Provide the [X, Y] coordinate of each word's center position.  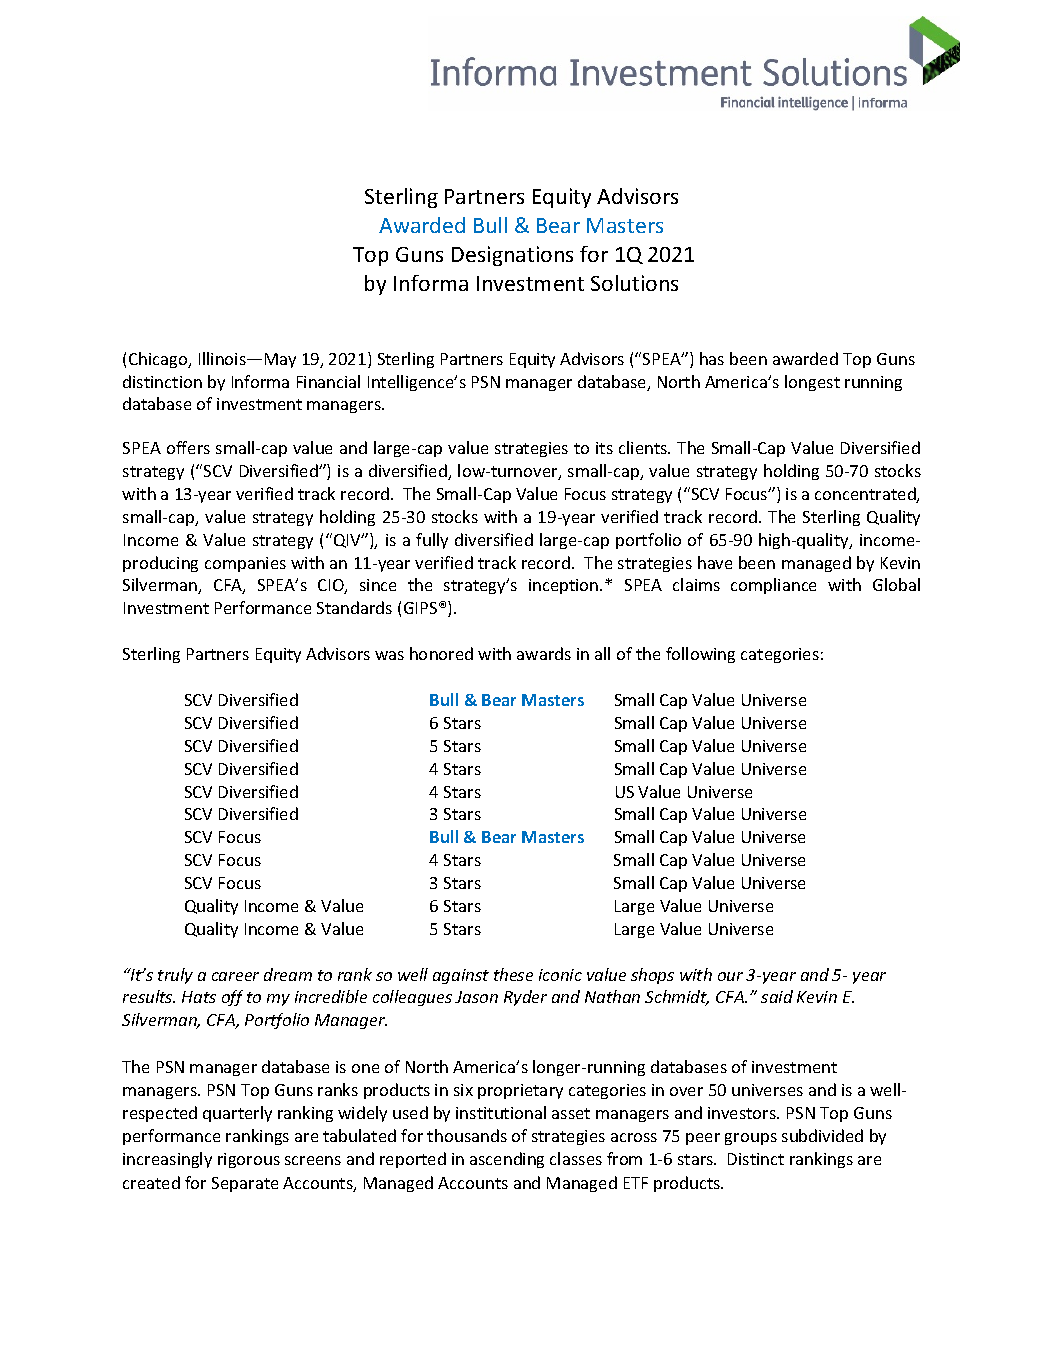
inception [565, 586]
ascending [507, 1160]
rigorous [249, 1160]
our [730, 976]
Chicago [159, 360]
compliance [773, 586]
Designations [512, 256]
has [712, 358]
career [235, 976]
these [513, 974]
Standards [354, 607]
